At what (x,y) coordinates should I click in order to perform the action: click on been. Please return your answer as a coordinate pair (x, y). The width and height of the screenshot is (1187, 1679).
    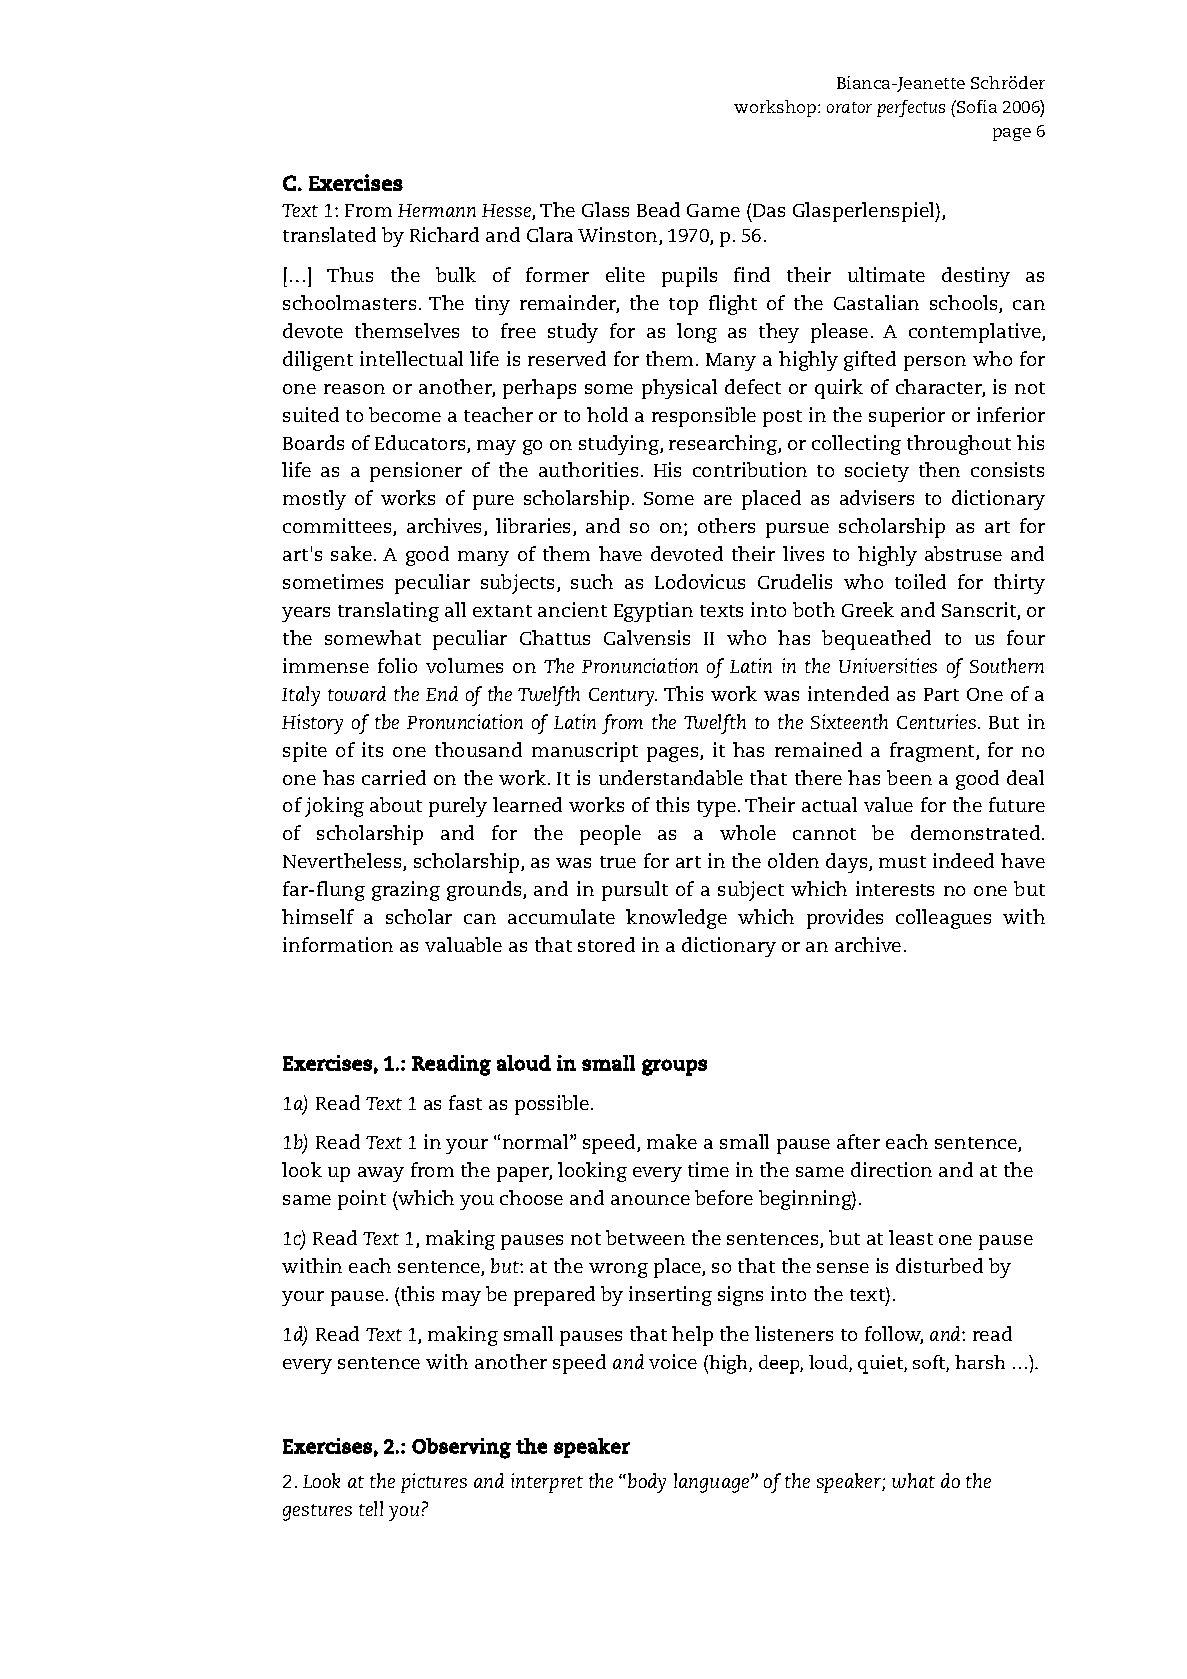
    Looking at the image, I should click on (909, 777).
